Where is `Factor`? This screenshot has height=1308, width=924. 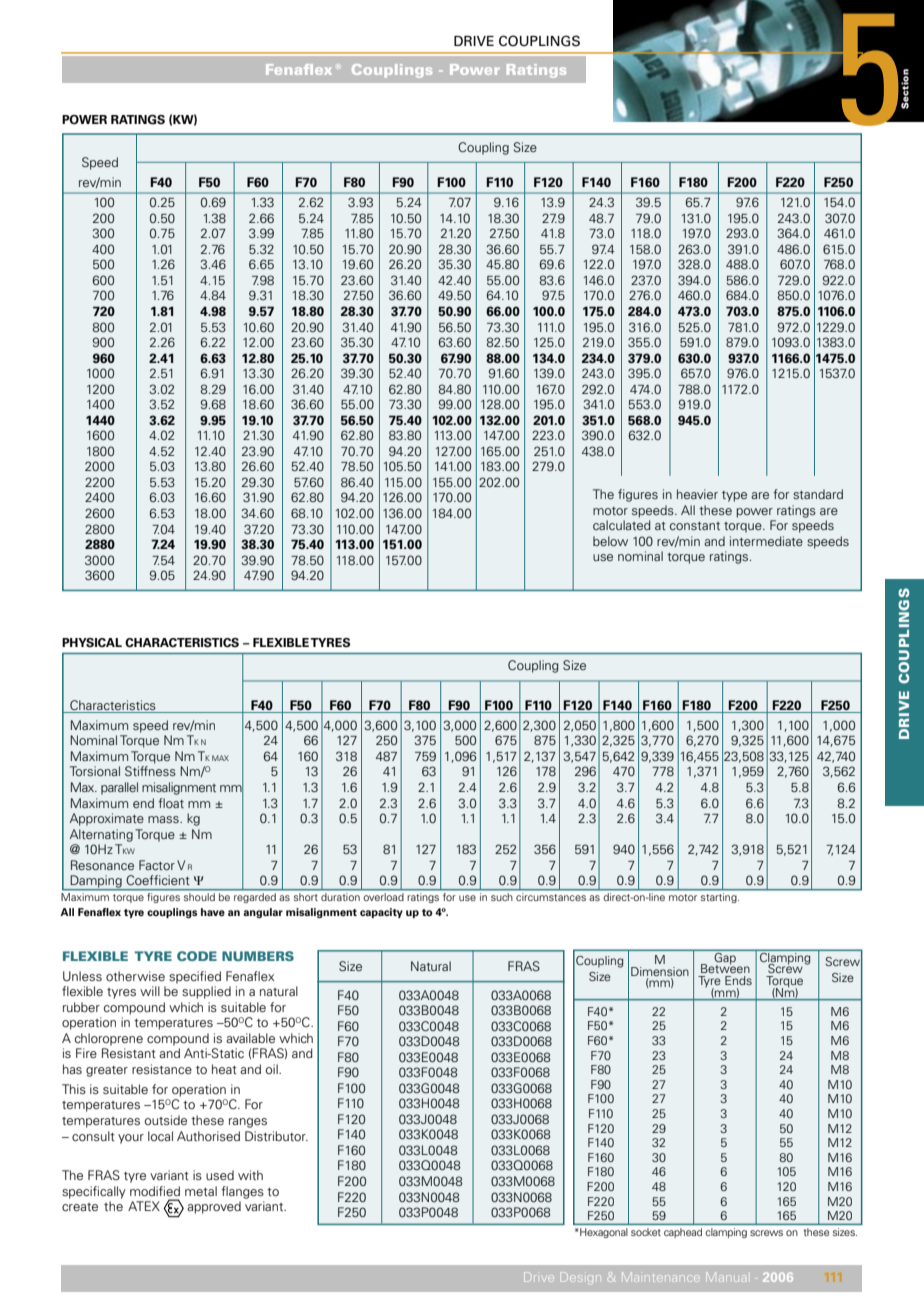 Factor is located at coordinates (157, 865).
